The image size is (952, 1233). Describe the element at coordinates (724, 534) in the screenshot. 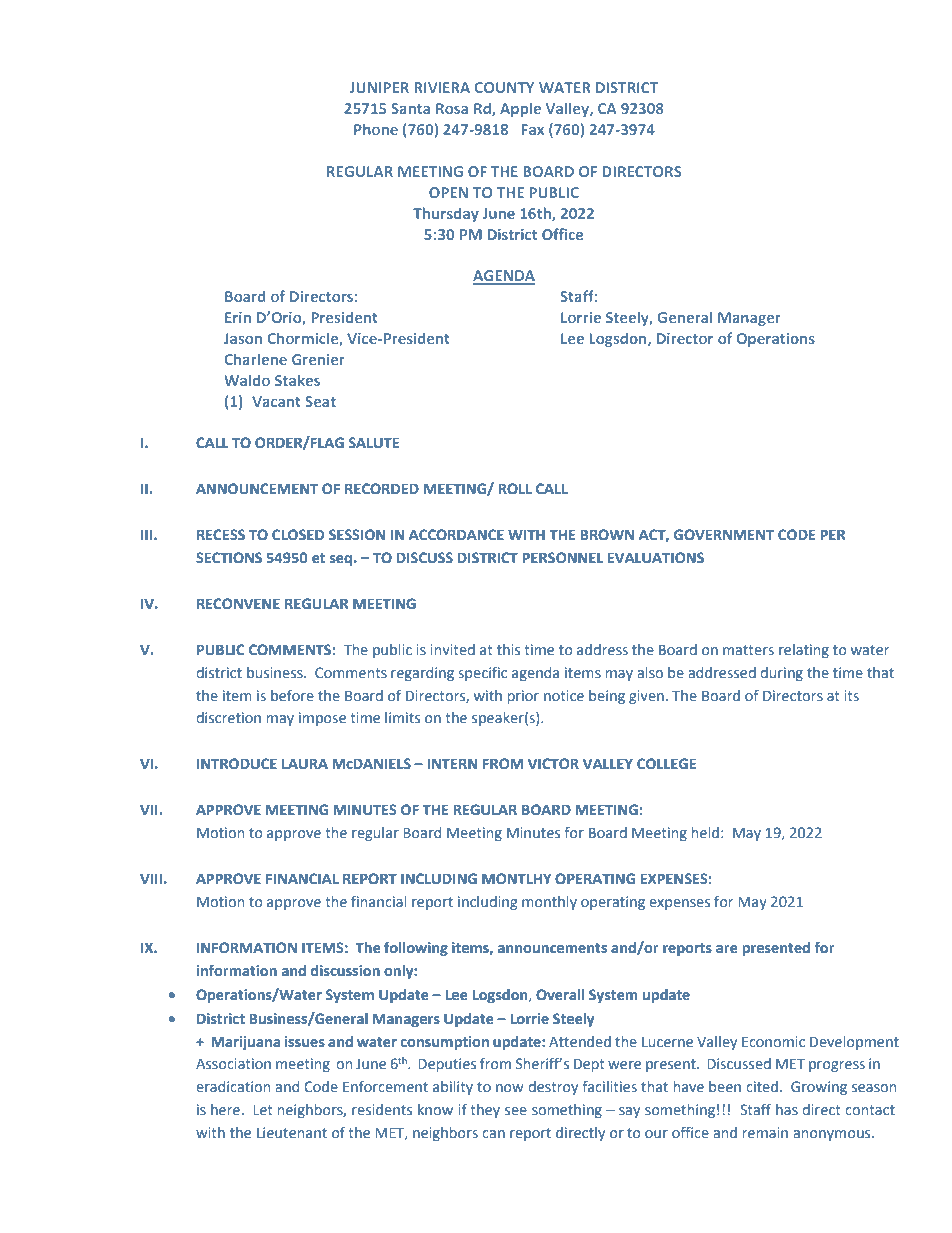

I see `GOVERNMENT` at that location.
